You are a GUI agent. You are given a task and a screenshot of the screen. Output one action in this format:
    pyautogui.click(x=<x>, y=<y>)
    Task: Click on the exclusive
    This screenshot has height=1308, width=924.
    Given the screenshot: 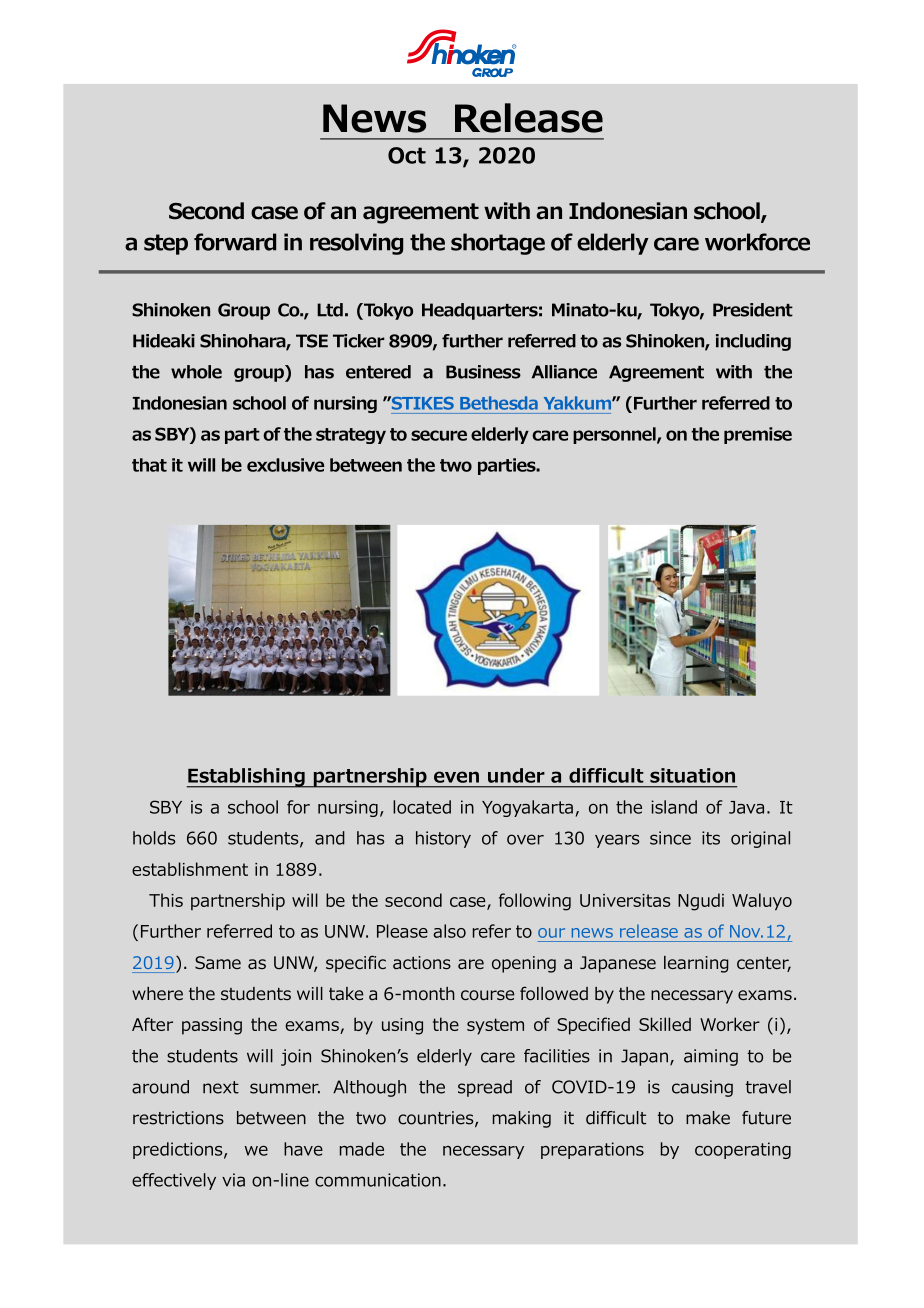 What is the action you would take?
    pyautogui.click(x=285, y=465)
